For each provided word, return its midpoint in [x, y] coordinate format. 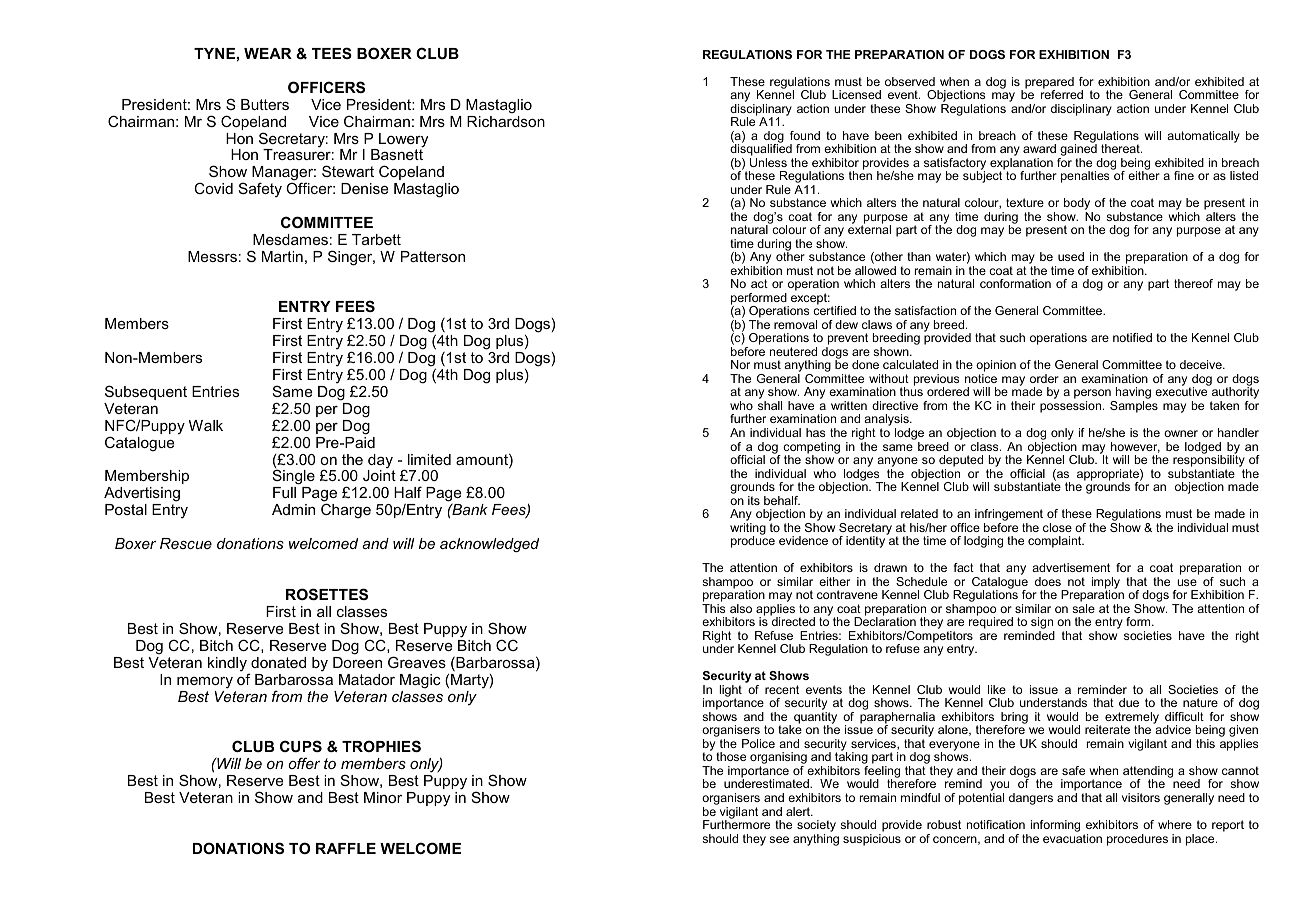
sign [1043, 624]
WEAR [268, 53]
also [741, 608]
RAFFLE [346, 848]
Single [294, 478]
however [1135, 447]
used [1071, 256]
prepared [1049, 84]
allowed [875, 270]
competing [811, 449]
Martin [282, 256]
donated [278, 662]
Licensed [856, 94]
